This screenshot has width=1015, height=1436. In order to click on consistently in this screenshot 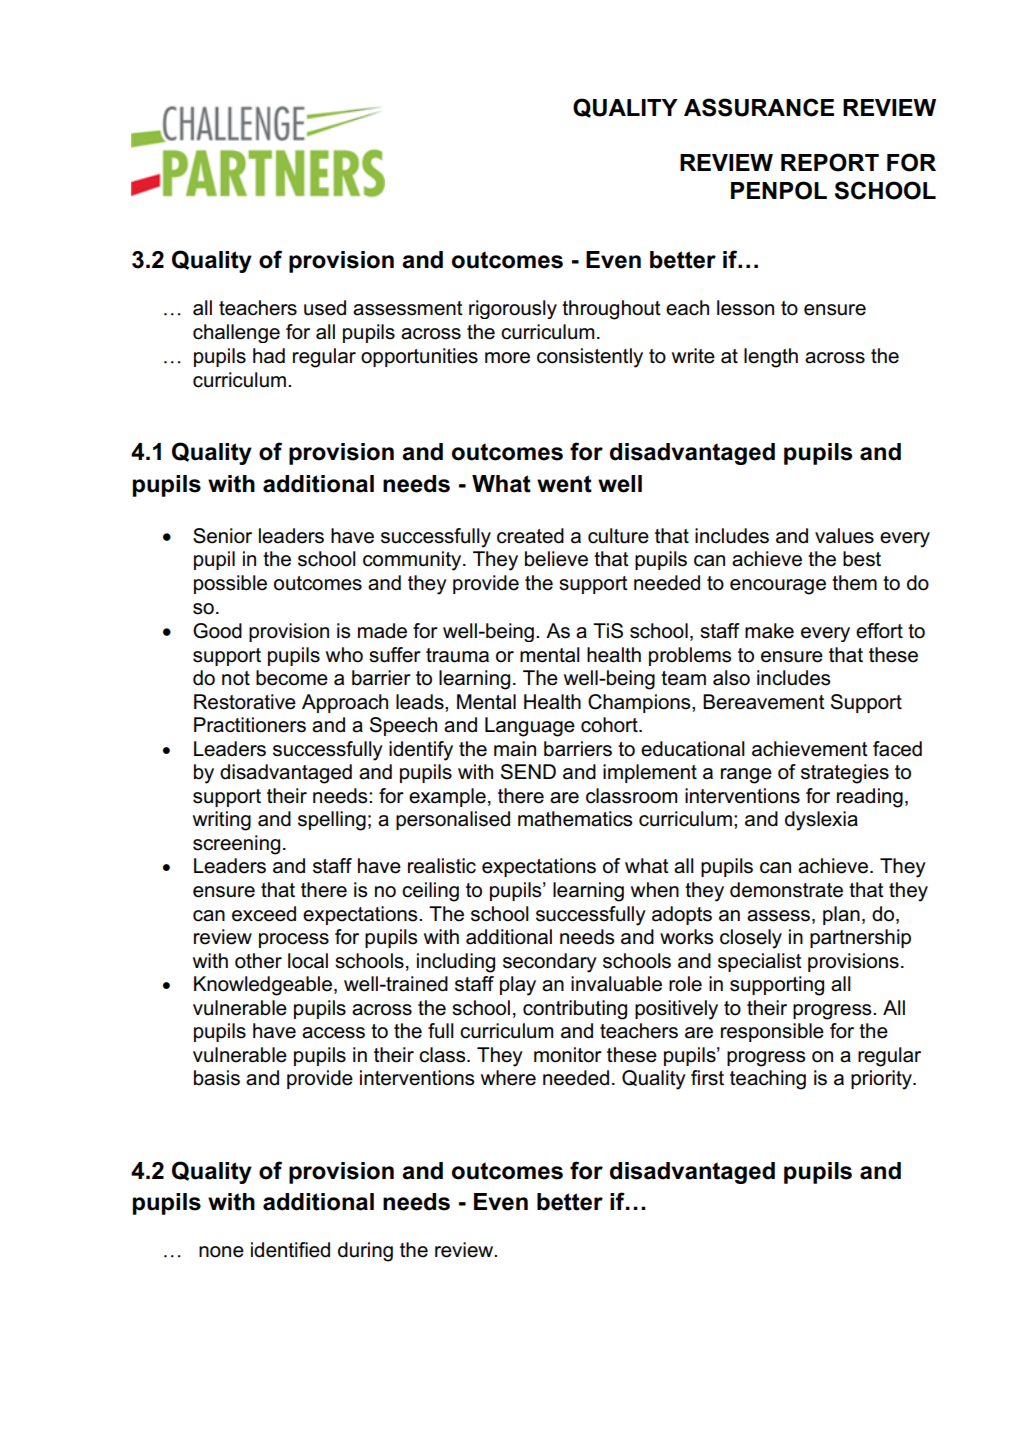, I will do `click(590, 358)`.
